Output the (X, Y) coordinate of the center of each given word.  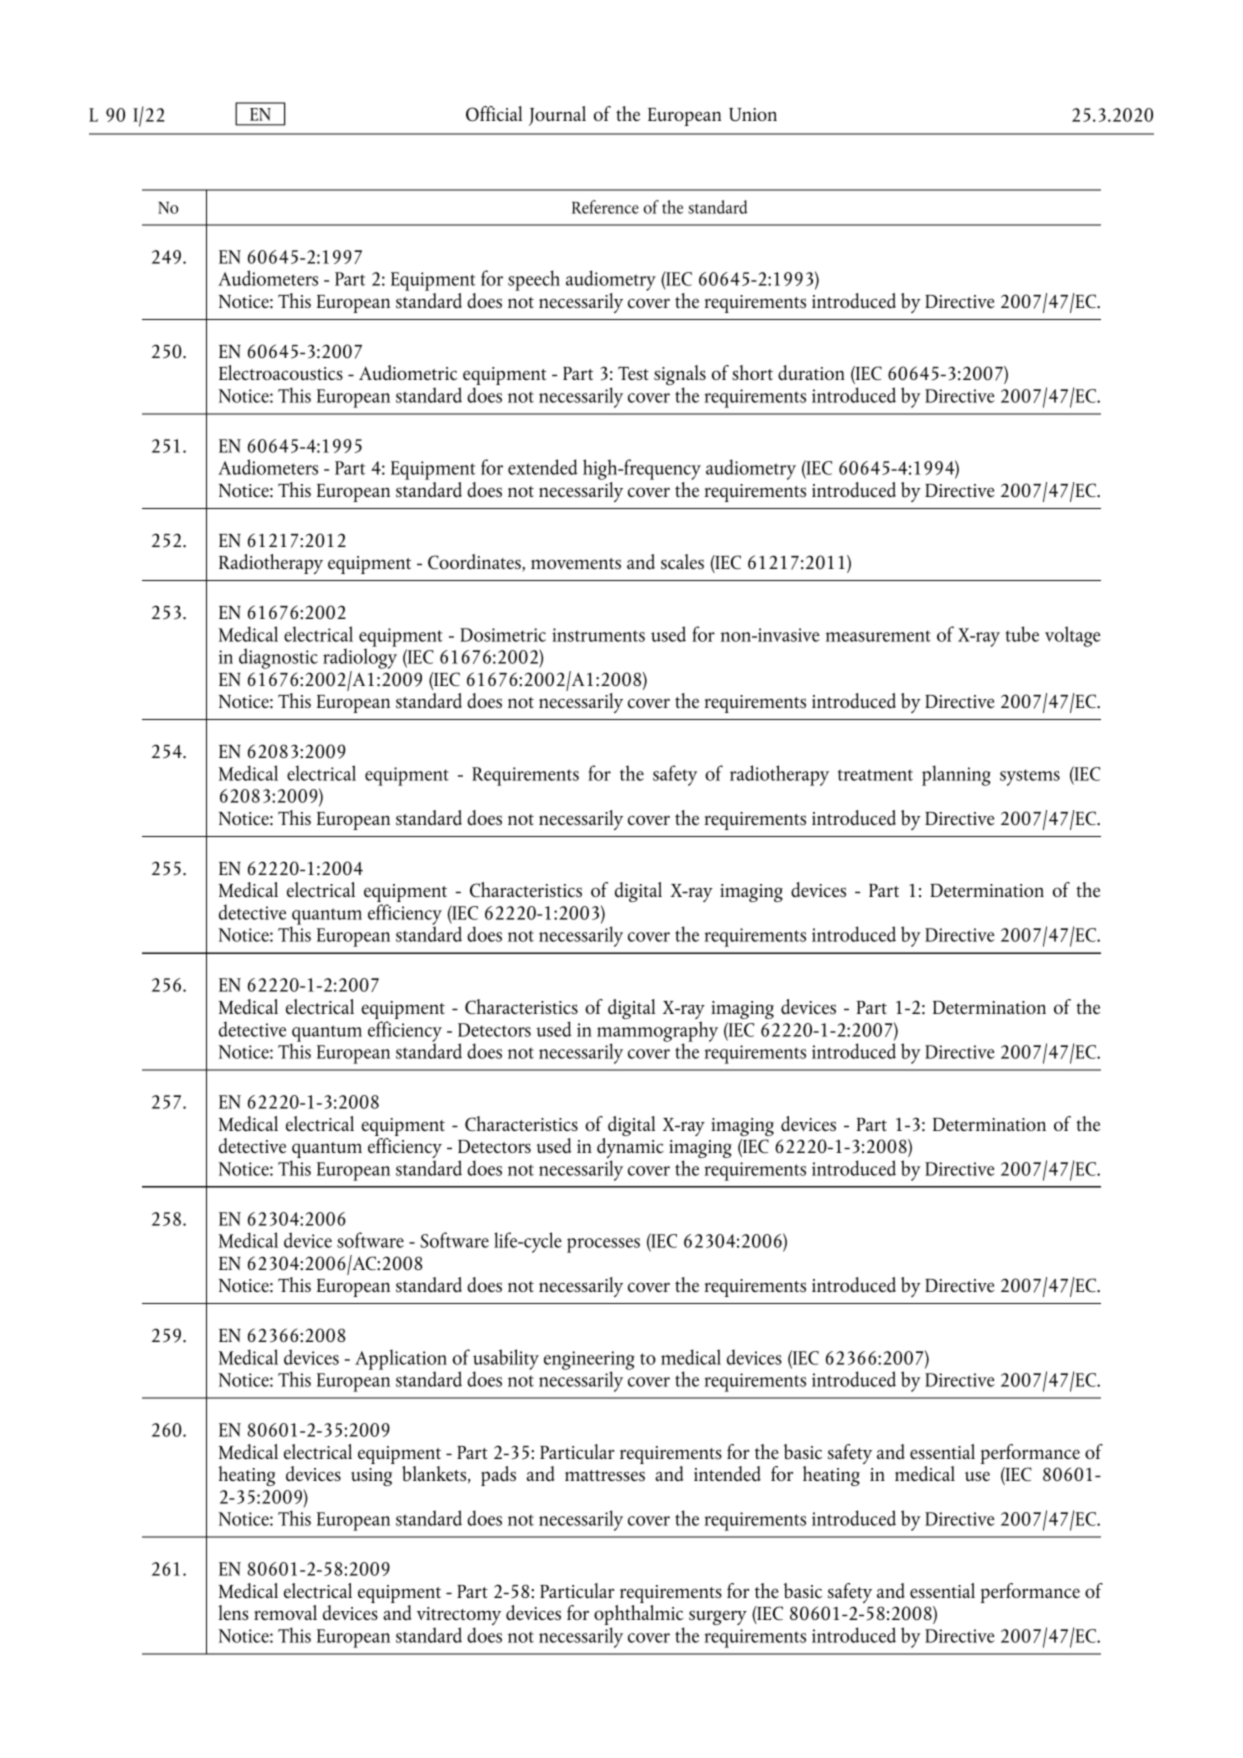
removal (285, 1612)
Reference (605, 207)
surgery (718, 1617)
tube (1022, 634)
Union (753, 114)
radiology (360, 659)
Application (401, 1360)
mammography (657, 1032)
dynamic (630, 1148)
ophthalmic (639, 1616)
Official (494, 113)
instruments (598, 635)
